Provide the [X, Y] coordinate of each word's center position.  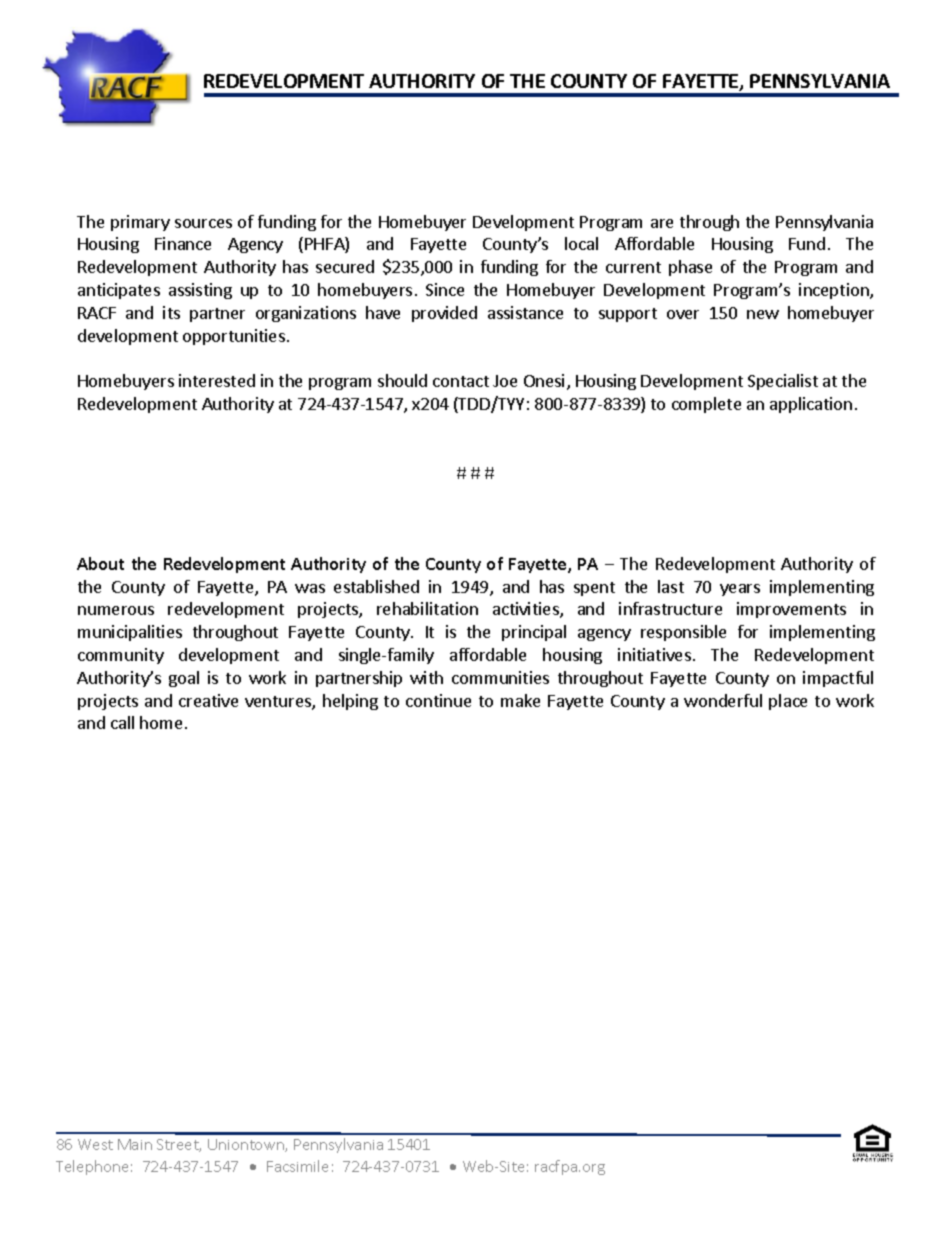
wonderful [723, 700]
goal [184, 679]
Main [135, 1144]
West [95, 1144]
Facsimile [297, 1166]
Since [445, 289]
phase [690, 268]
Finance [183, 243]
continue [438, 700]
